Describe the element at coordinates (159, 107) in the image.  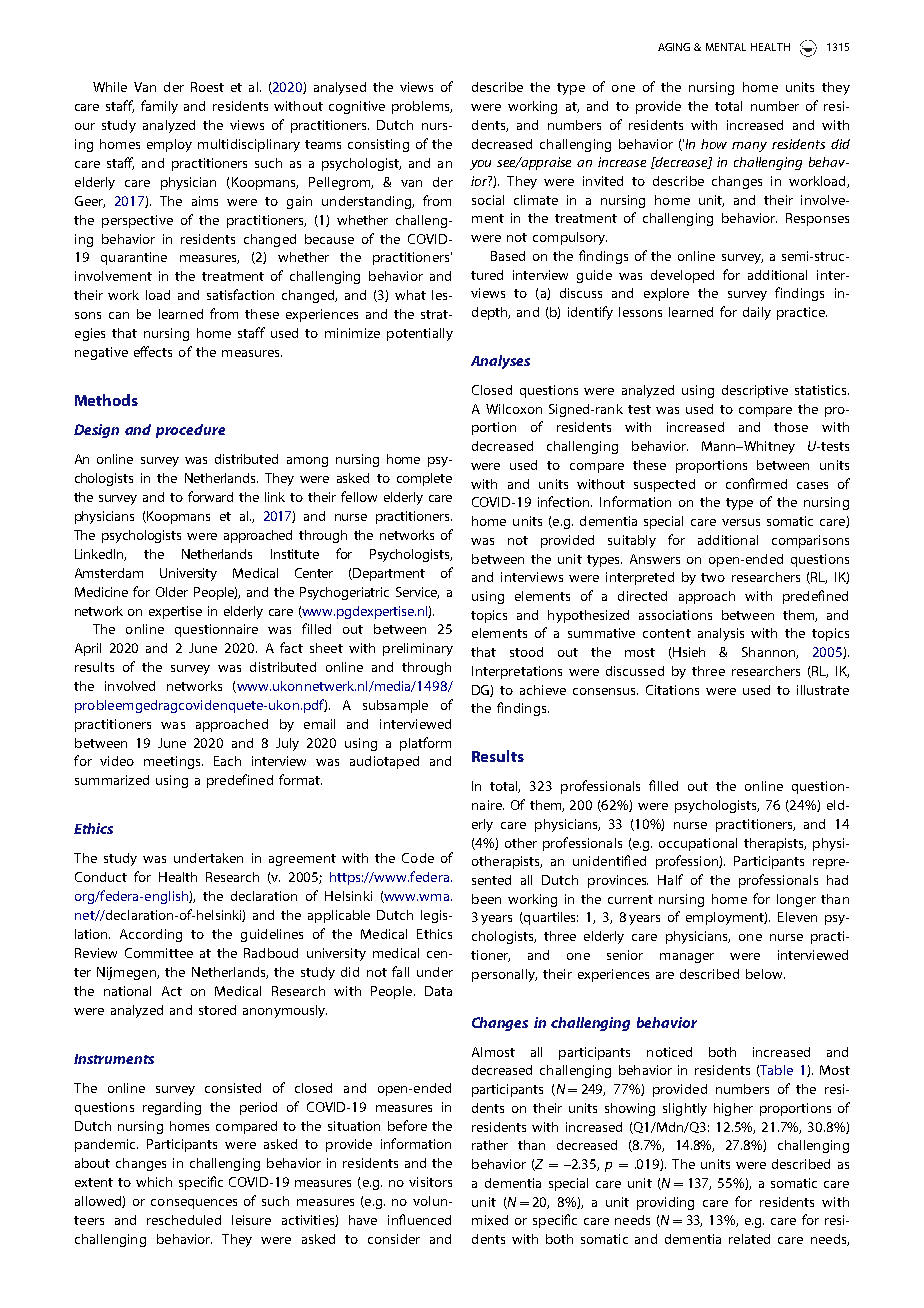
I see `family` at that location.
